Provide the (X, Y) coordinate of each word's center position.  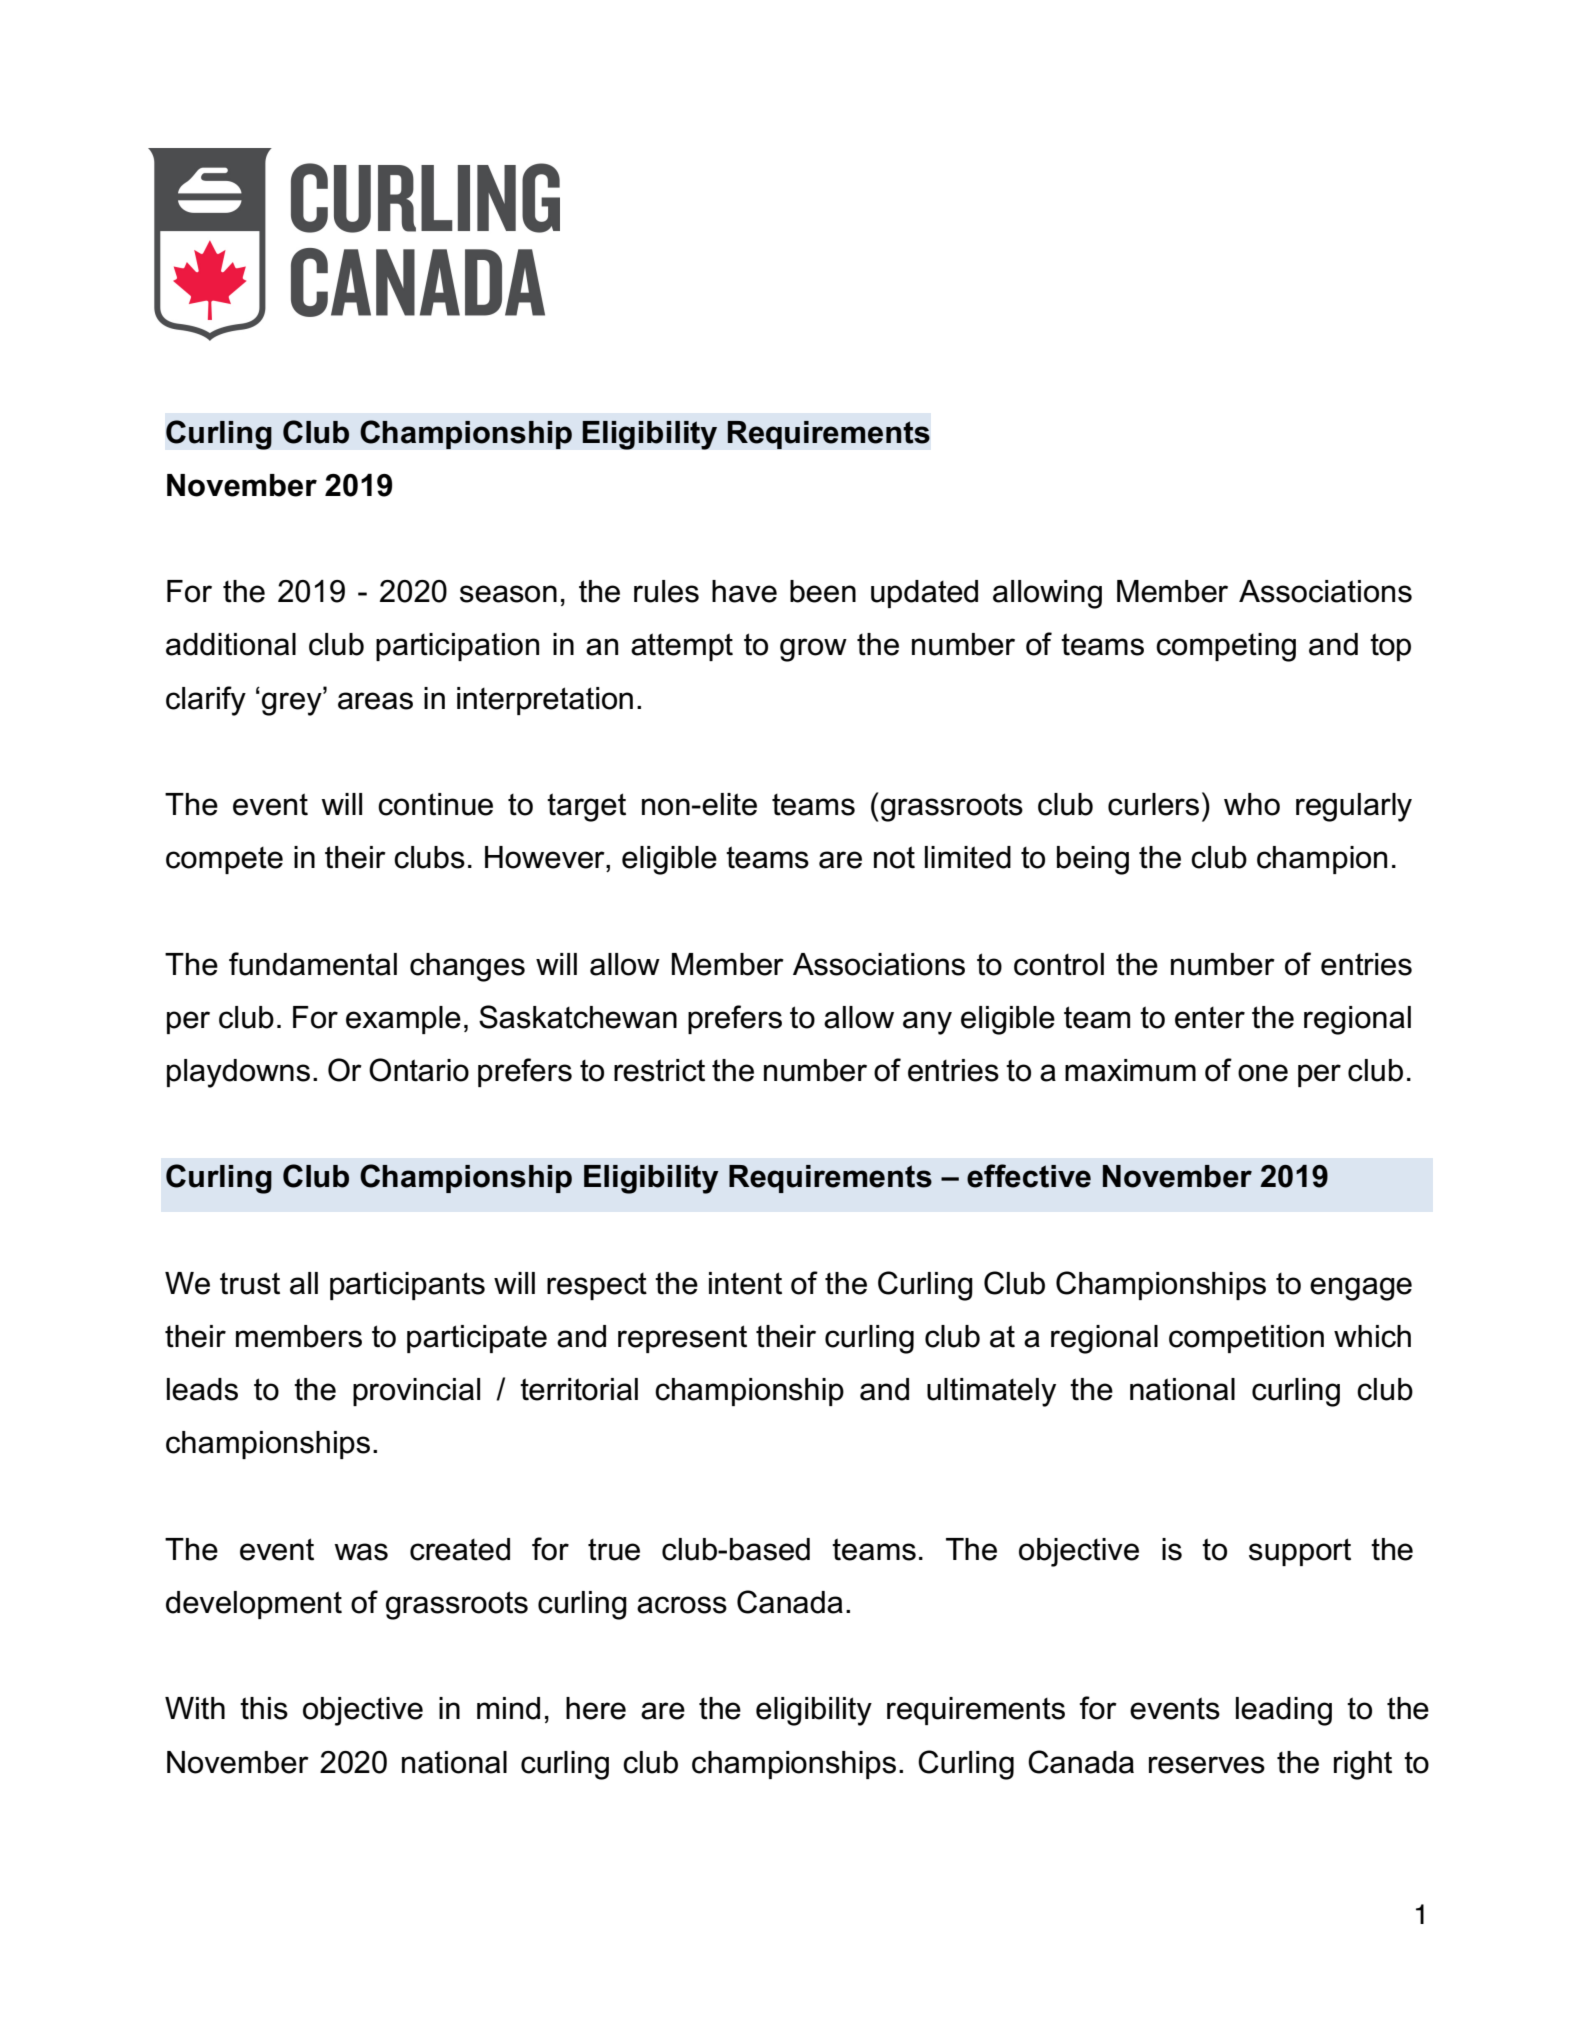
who (1252, 804)
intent (745, 1283)
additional (231, 644)
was (361, 1552)
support (1300, 1552)
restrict (659, 1070)
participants (407, 1286)
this (264, 1708)
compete (224, 860)
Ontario (419, 1070)
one (1263, 1073)
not (894, 857)
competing (1226, 647)
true (614, 1550)
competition (1246, 1339)
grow (813, 650)
